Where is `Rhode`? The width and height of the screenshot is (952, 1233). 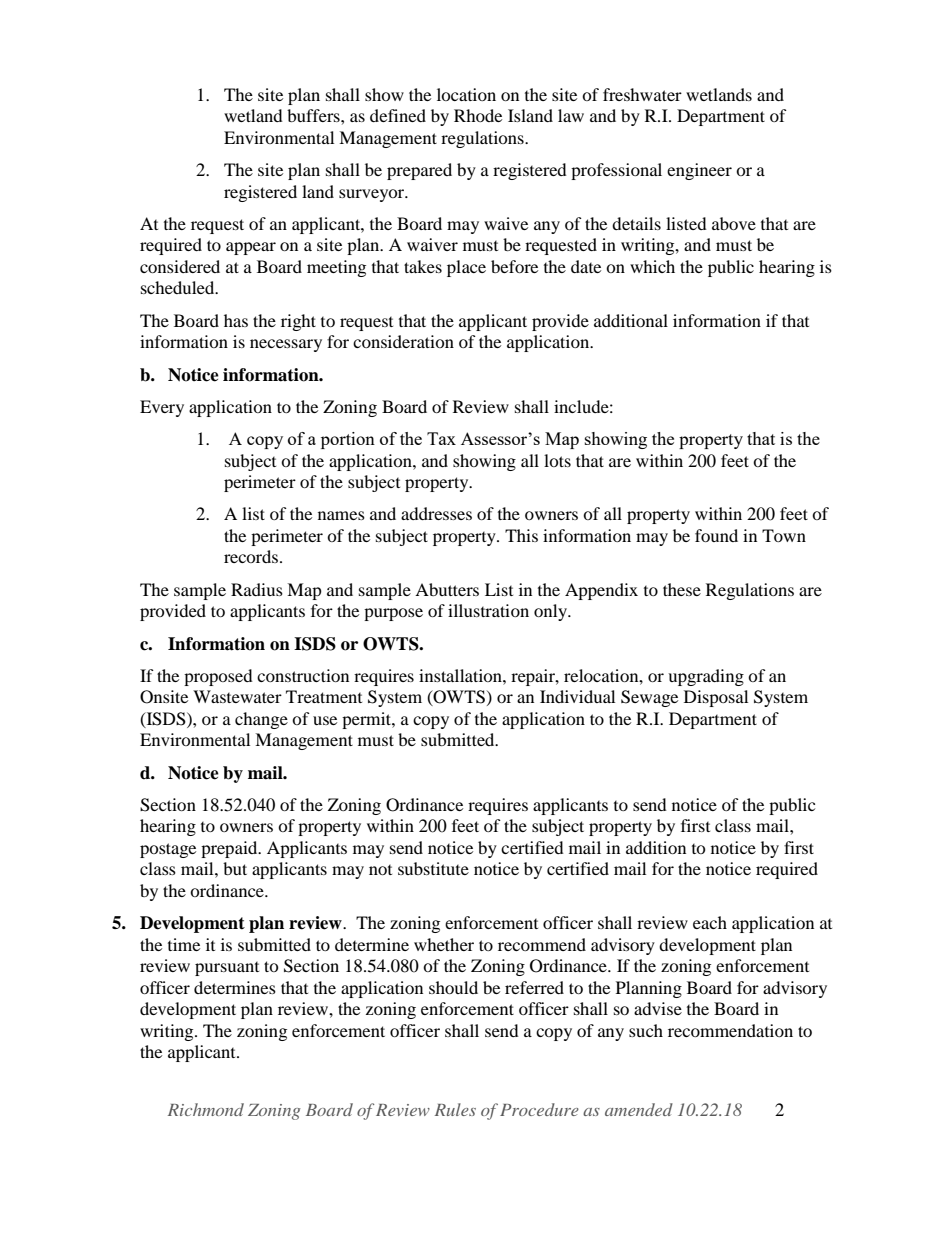
Rhode is located at coordinates (478, 115).
